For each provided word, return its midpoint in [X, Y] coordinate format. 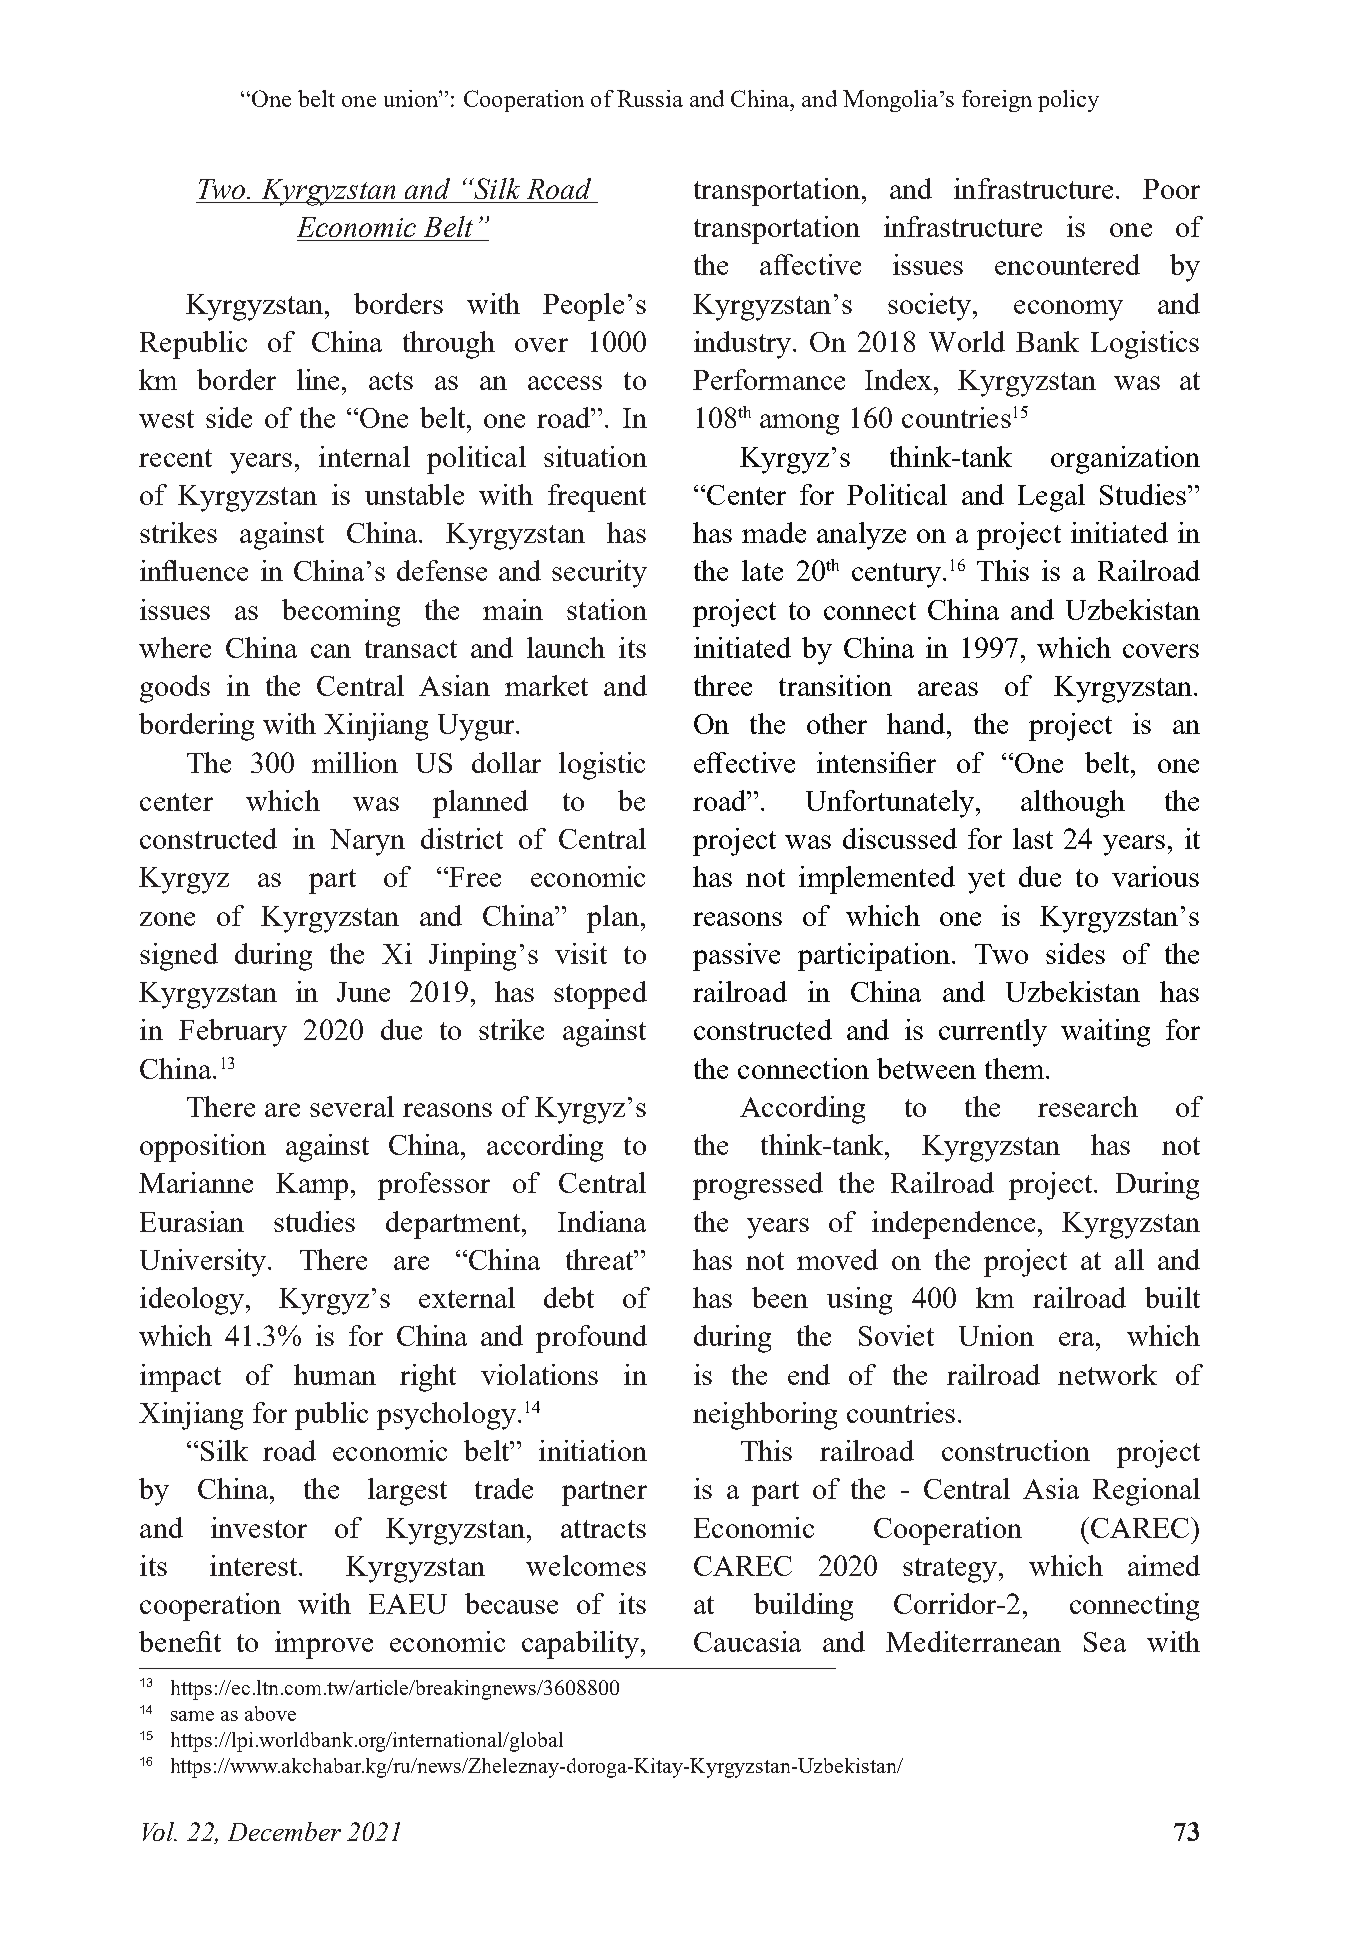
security [599, 574]
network [1107, 1374]
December [284, 1831]
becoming [341, 613]
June [363, 992]
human [335, 1374]
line [318, 379]
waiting [1105, 1033]
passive [736, 957]
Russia [650, 98]
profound [591, 1339]
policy [1068, 101]
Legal [1051, 498]
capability [580, 1645]
